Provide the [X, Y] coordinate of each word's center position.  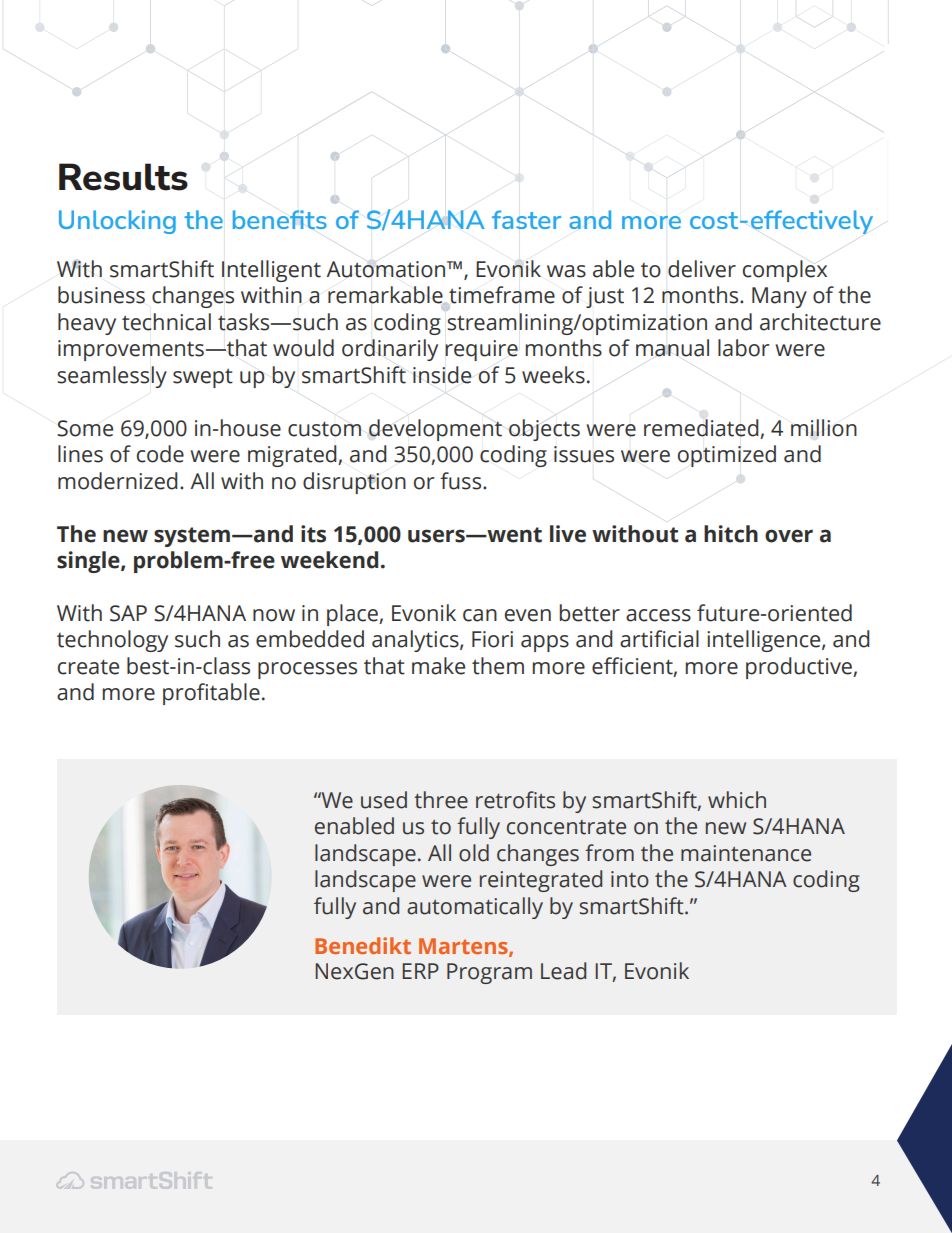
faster [526, 219]
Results [123, 177]
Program [489, 973]
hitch [731, 534]
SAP [128, 613]
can [480, 615]
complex [785, 271]
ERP [420, 971]
